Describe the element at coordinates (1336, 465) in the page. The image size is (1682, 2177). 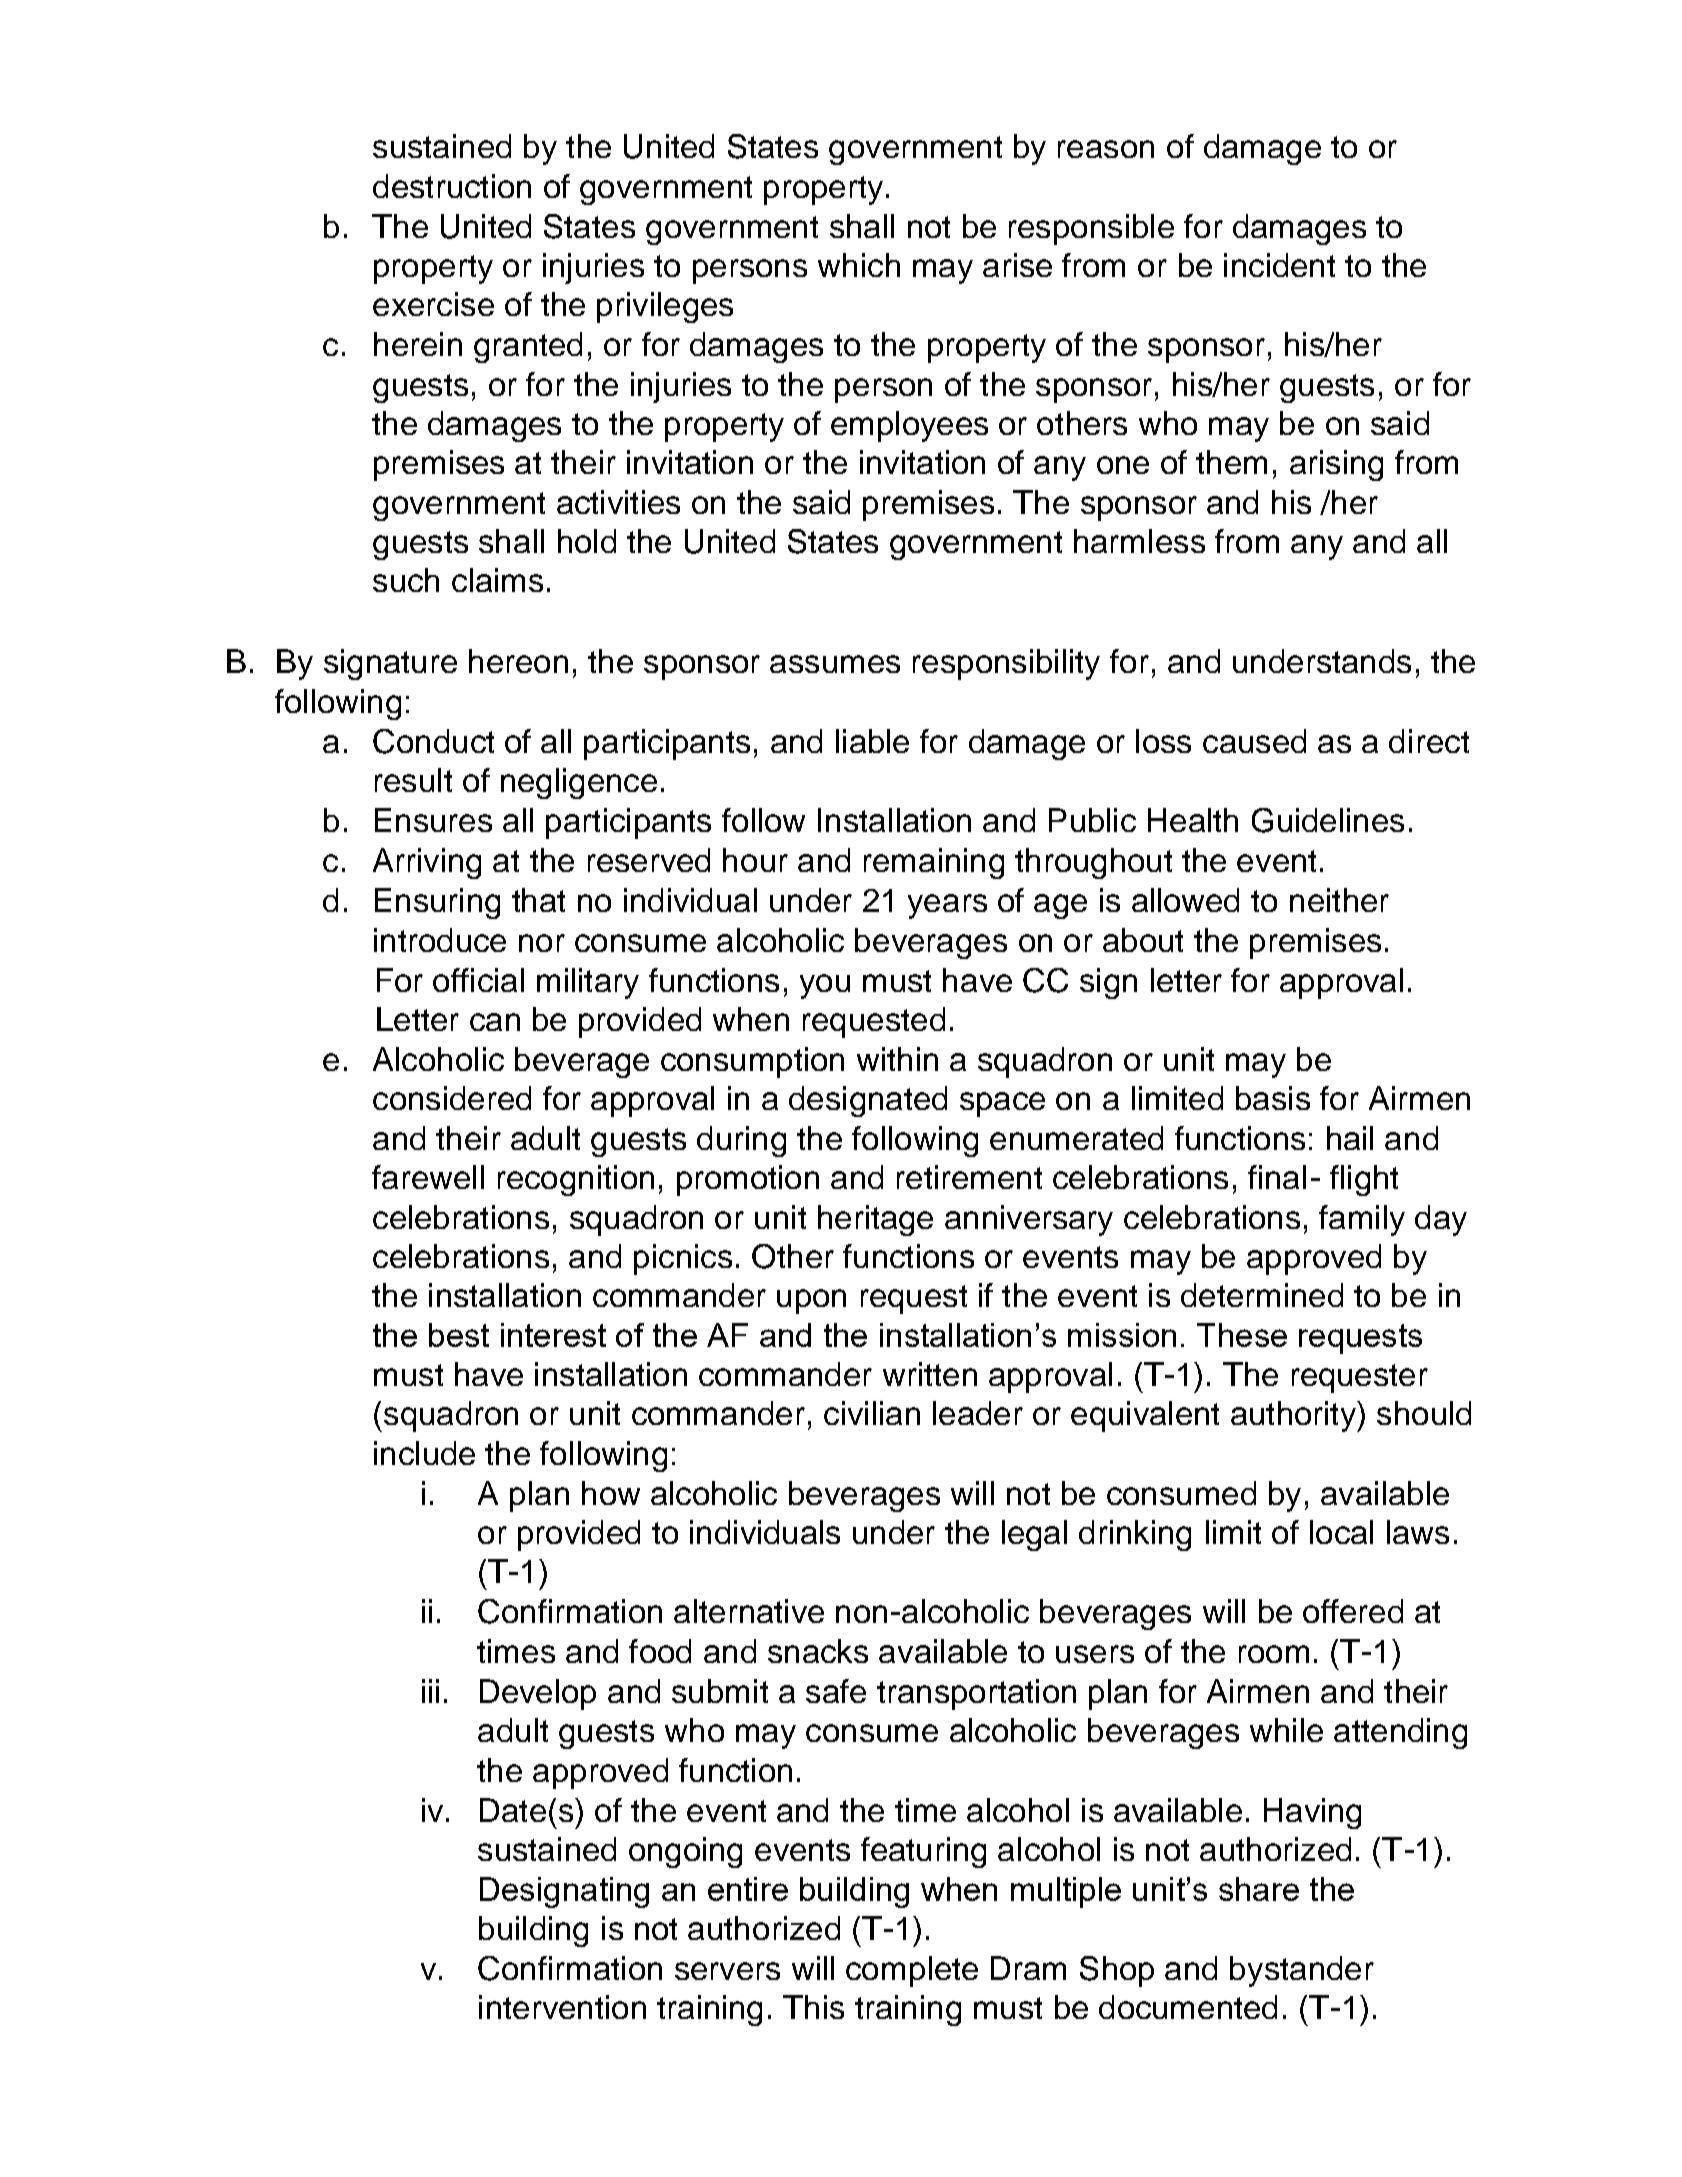
I see `arising` at that location.
